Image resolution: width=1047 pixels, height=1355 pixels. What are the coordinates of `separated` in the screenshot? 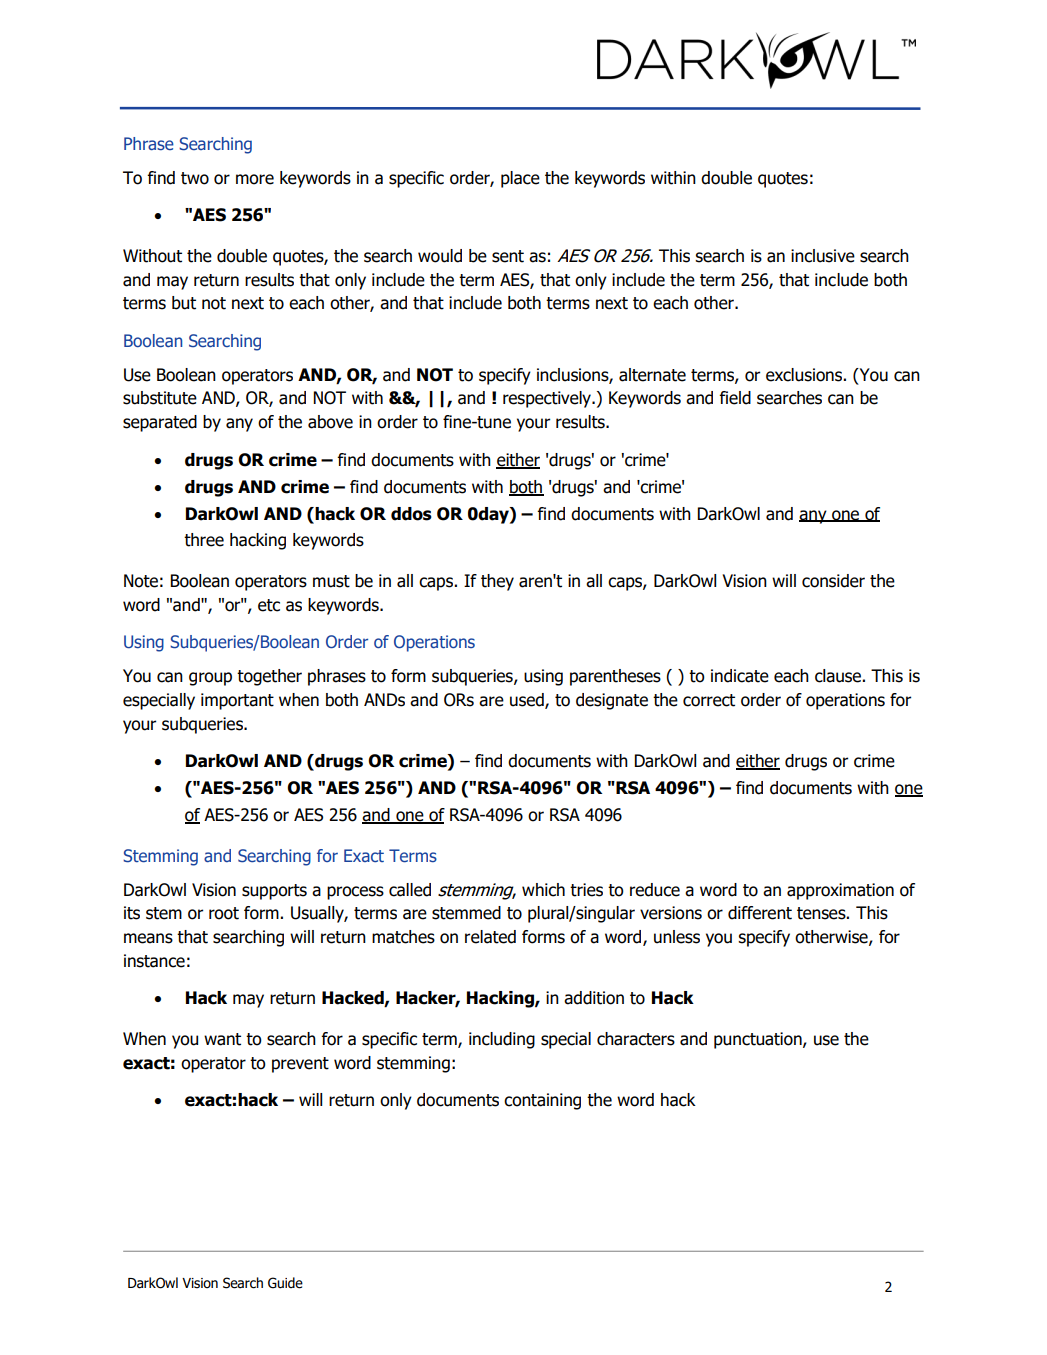 It's located at (160, 423).
